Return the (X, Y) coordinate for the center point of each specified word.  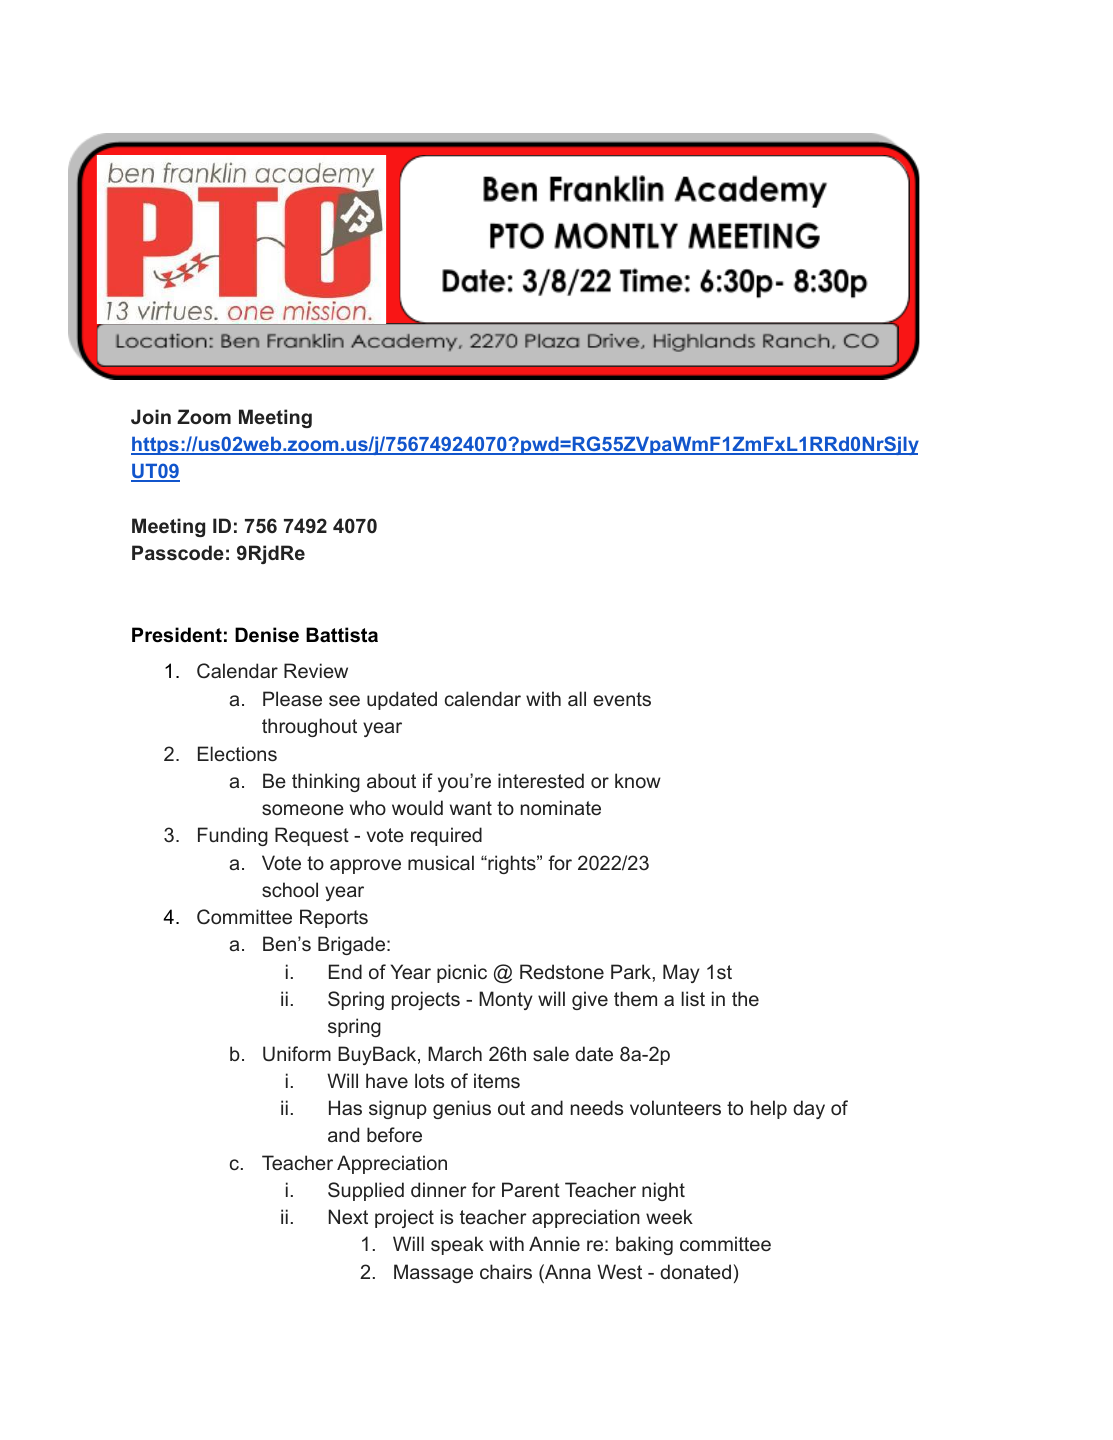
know (638, 780)
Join (151, 417)
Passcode (178, 552)
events (622, 699)
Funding (233, 836)
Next (348, 1216)
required (446, 836)
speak (457, 1245)
